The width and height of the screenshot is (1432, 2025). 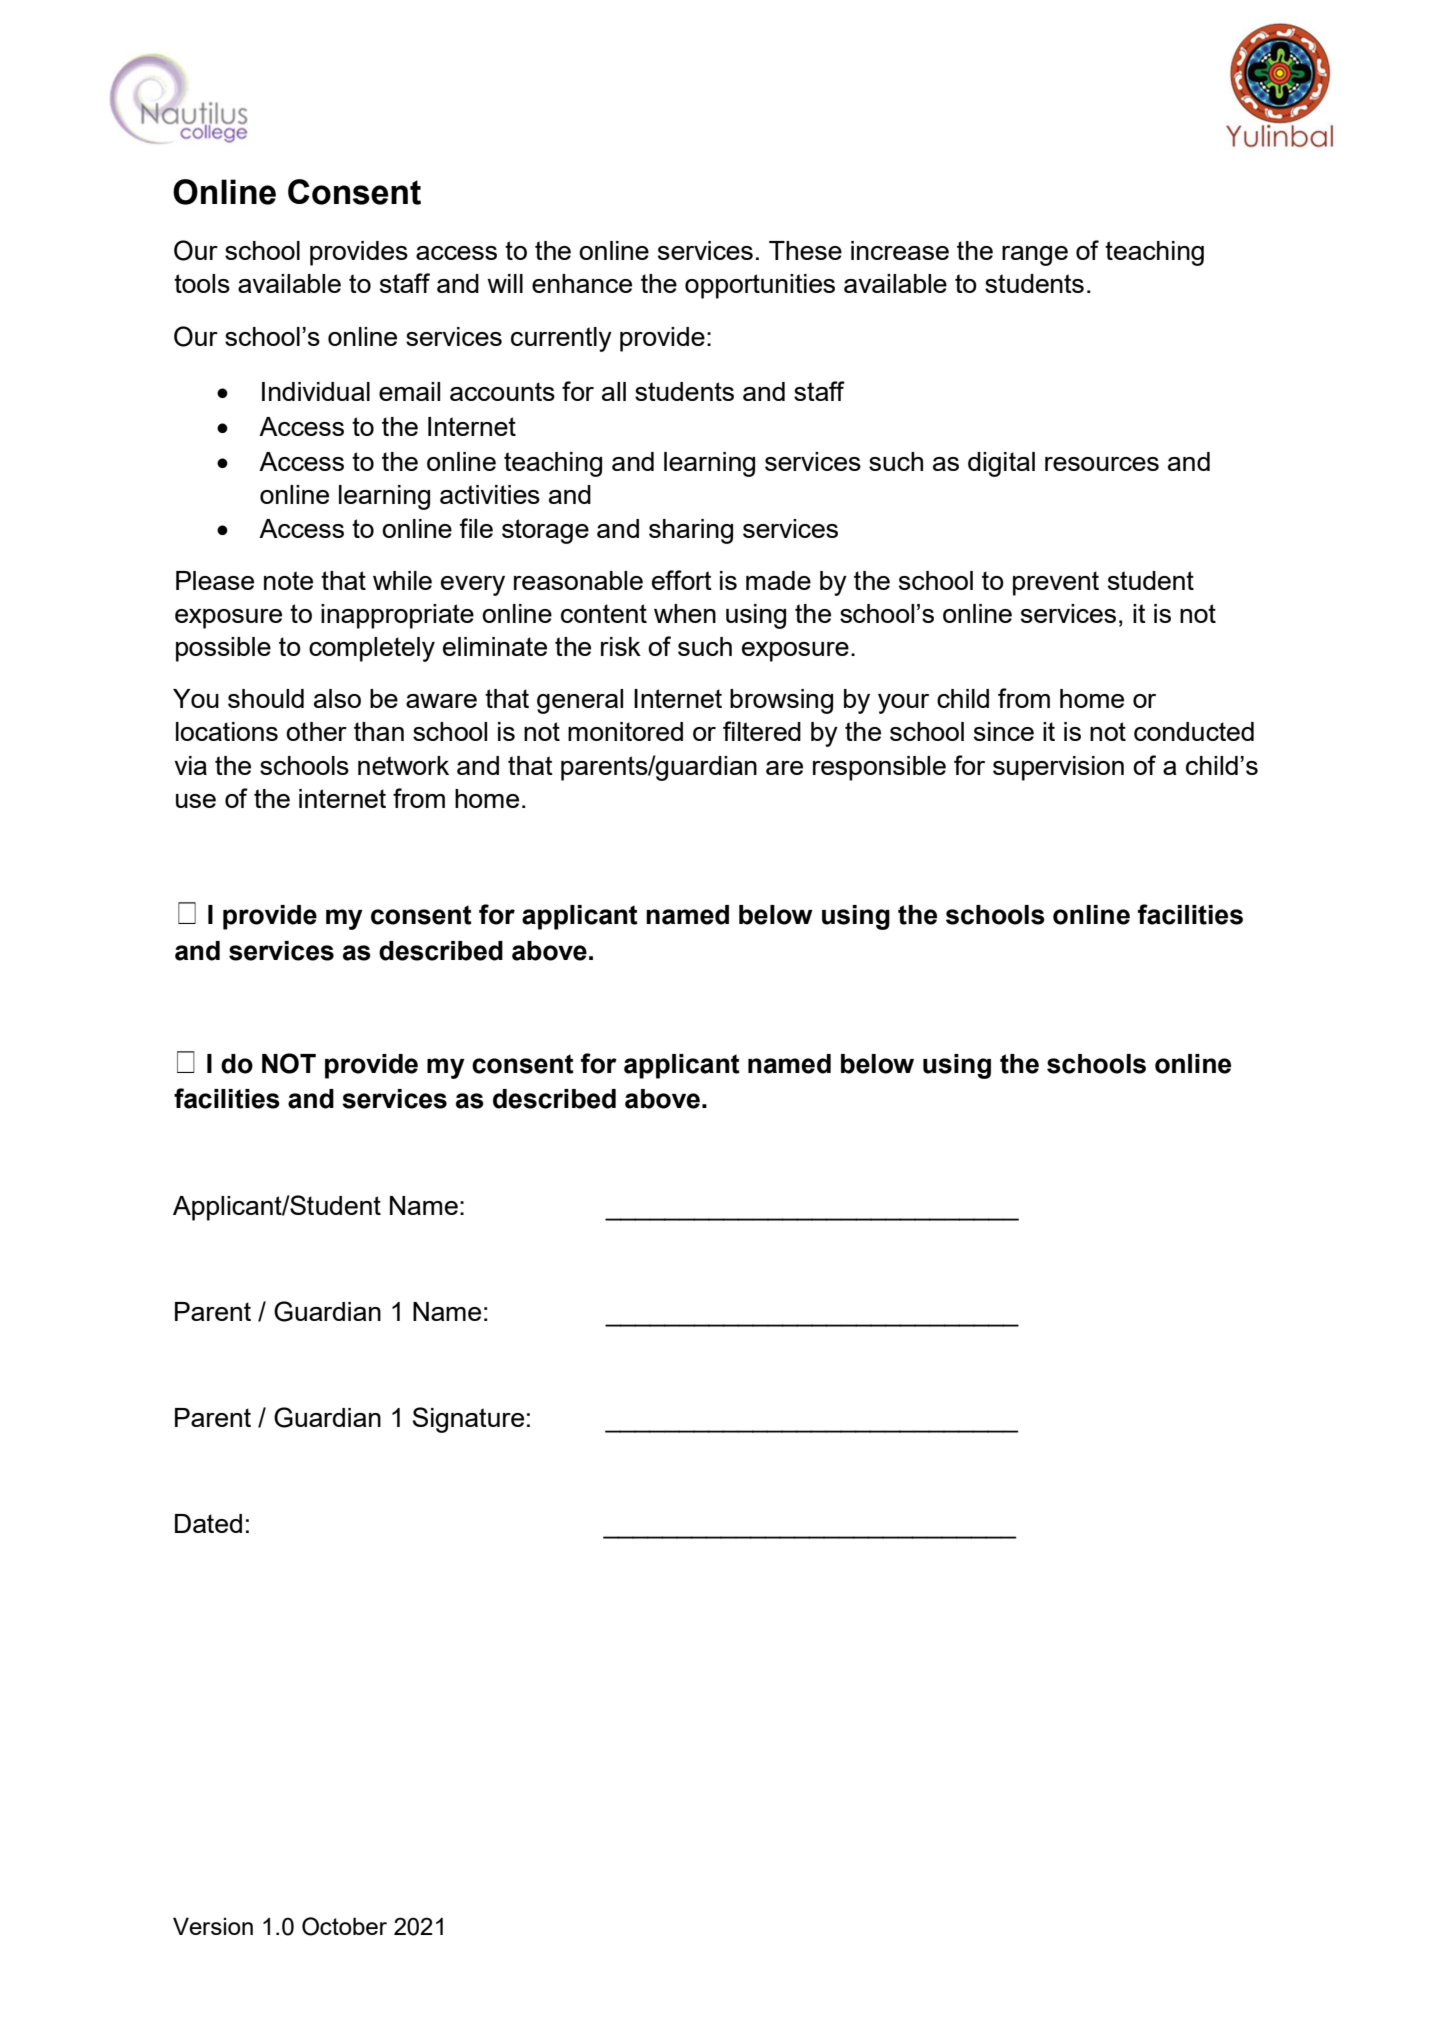 I want to click on Version, so click(x=213, y=1926).
